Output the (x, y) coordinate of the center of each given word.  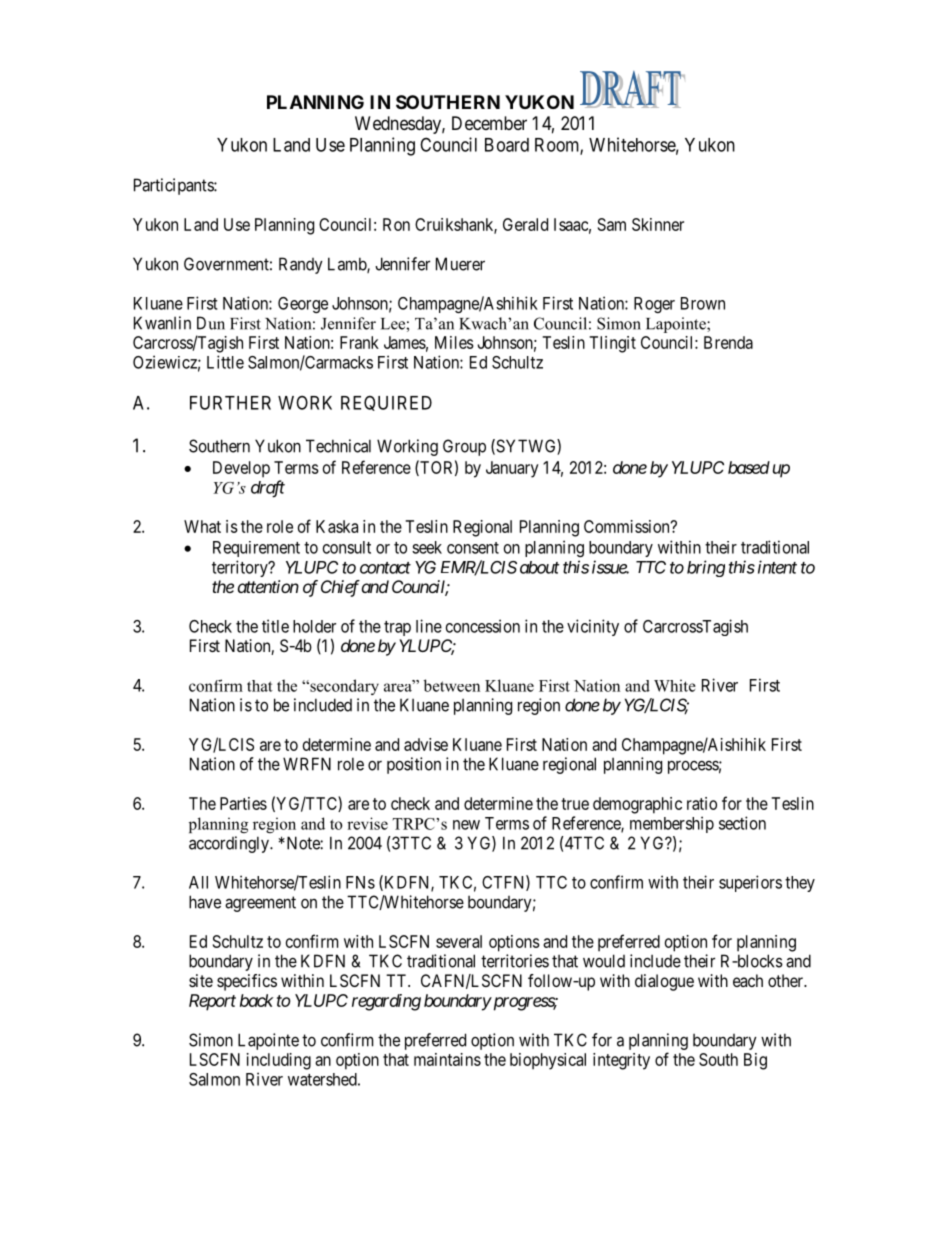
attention (268, 586)
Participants (174, 186)
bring (706, 568)
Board (507, 145)
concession (483, 626)
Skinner (658, 224)
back (257, 1000)
